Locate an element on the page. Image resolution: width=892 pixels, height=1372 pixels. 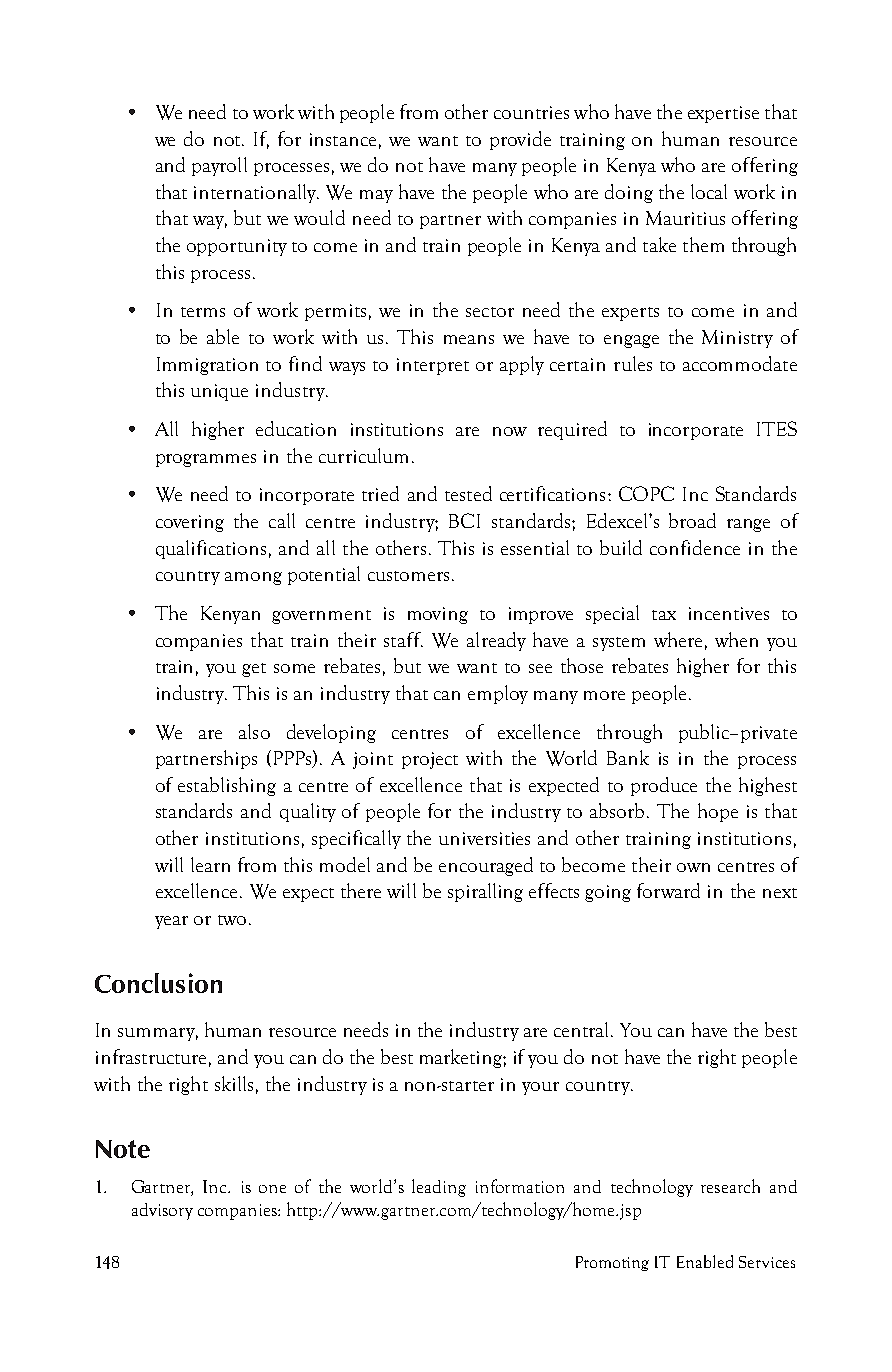
get is located at coordinates (254, 670).
